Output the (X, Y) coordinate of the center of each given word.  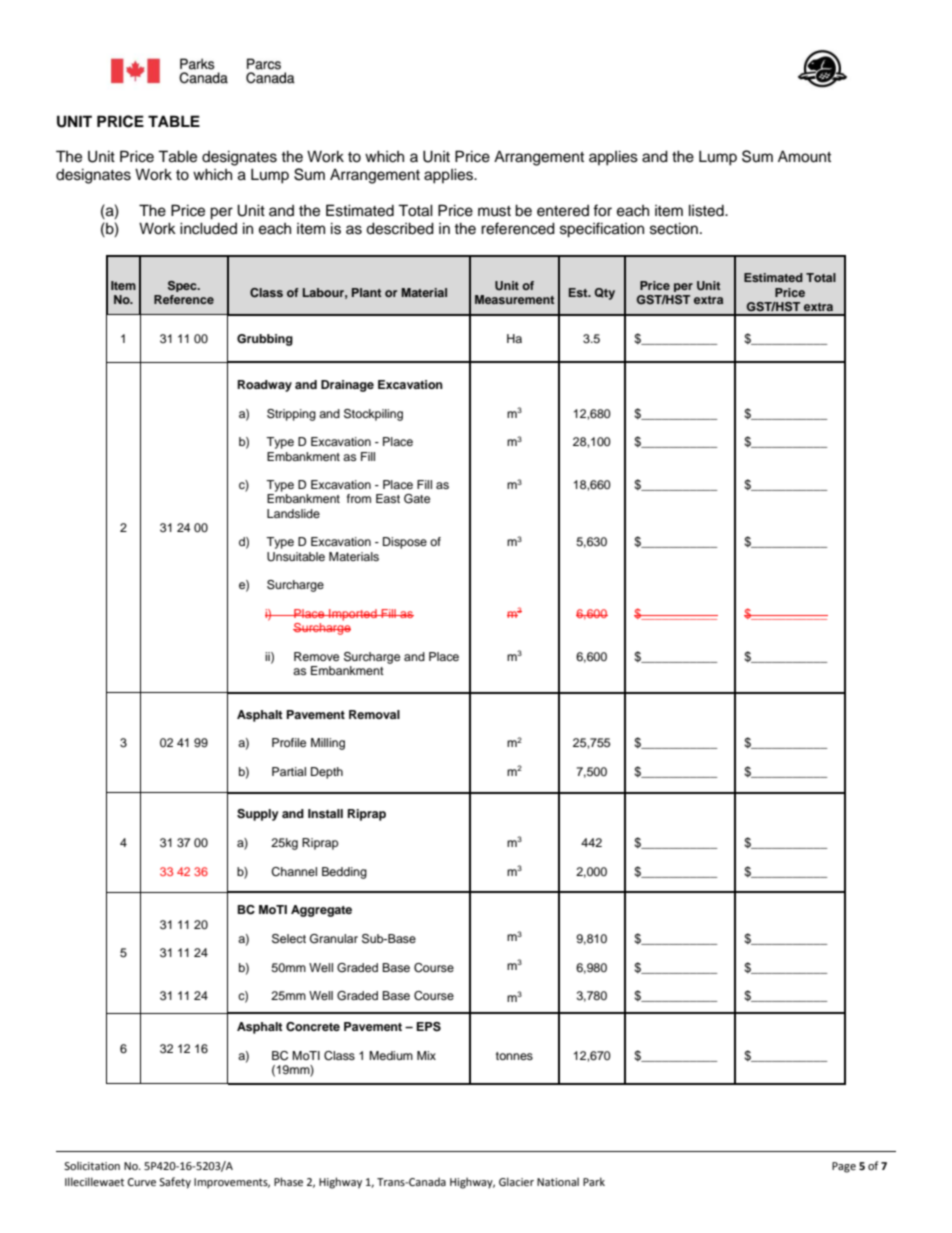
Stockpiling (373, 415)
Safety (175, 1183)
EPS (429, 1027)
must (494, 211)
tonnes (514, 1056)
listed (707, 210)
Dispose (405, 543)
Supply (258, 815)
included (208, 228)
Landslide (293, 513)
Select (289, 939)
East (388, 498)
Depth (327, 773)
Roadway (265, 386)
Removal (374, 714)
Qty (605, 294)
